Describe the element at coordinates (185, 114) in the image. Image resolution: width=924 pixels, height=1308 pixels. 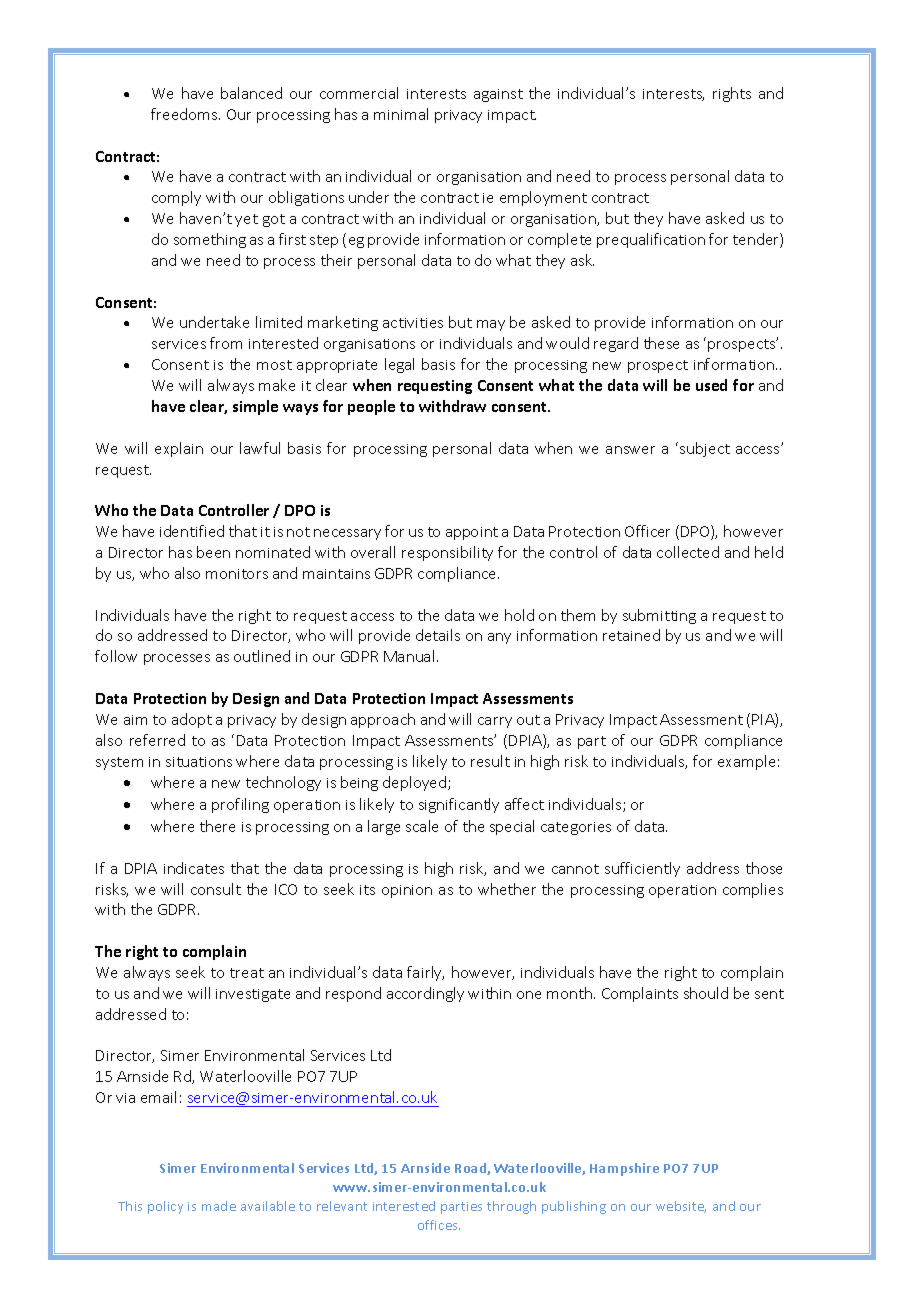
I see `freedoms` at that location.
